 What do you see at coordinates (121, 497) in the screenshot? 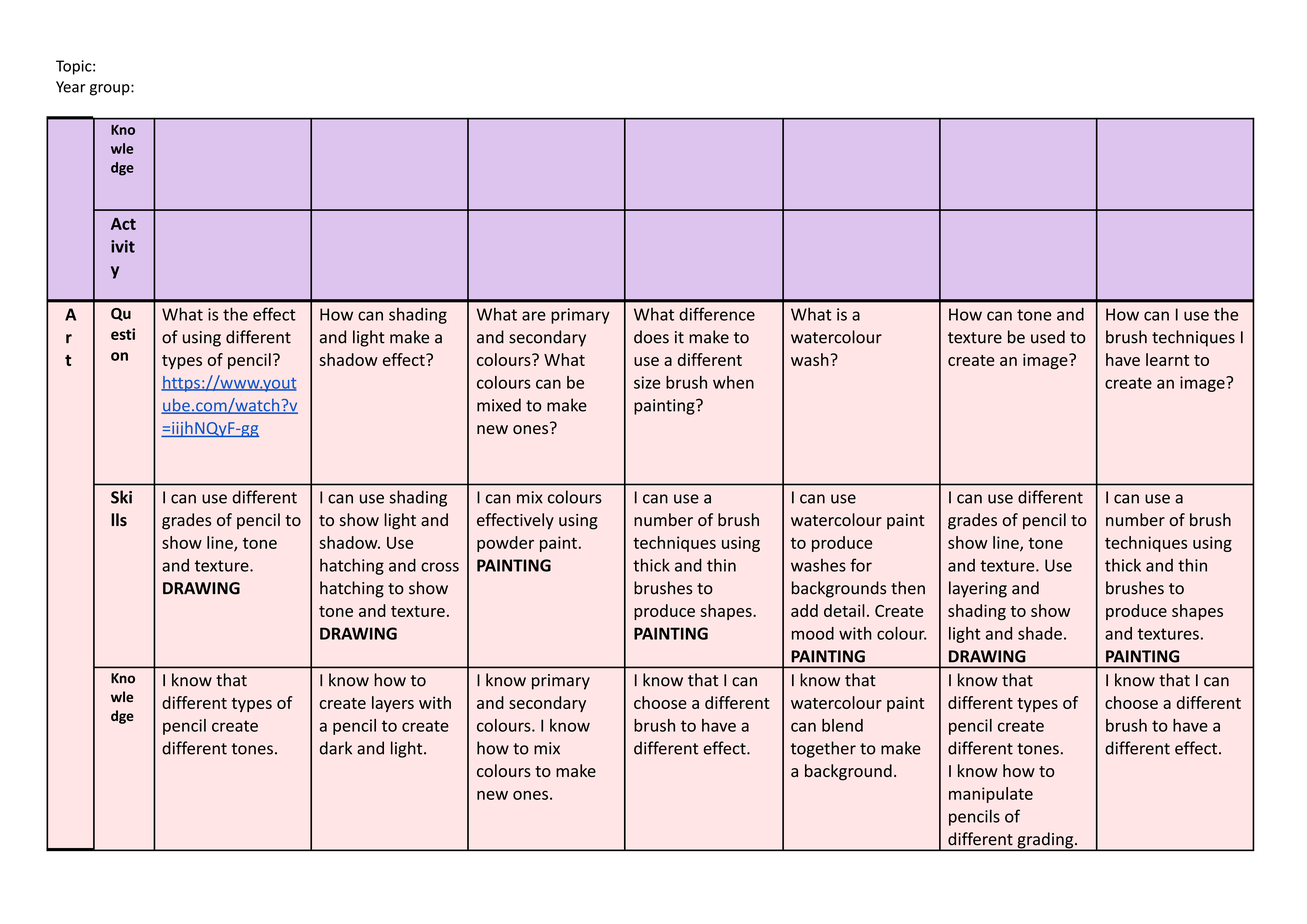
I see `Ski` at bounding box center [121, 497].
